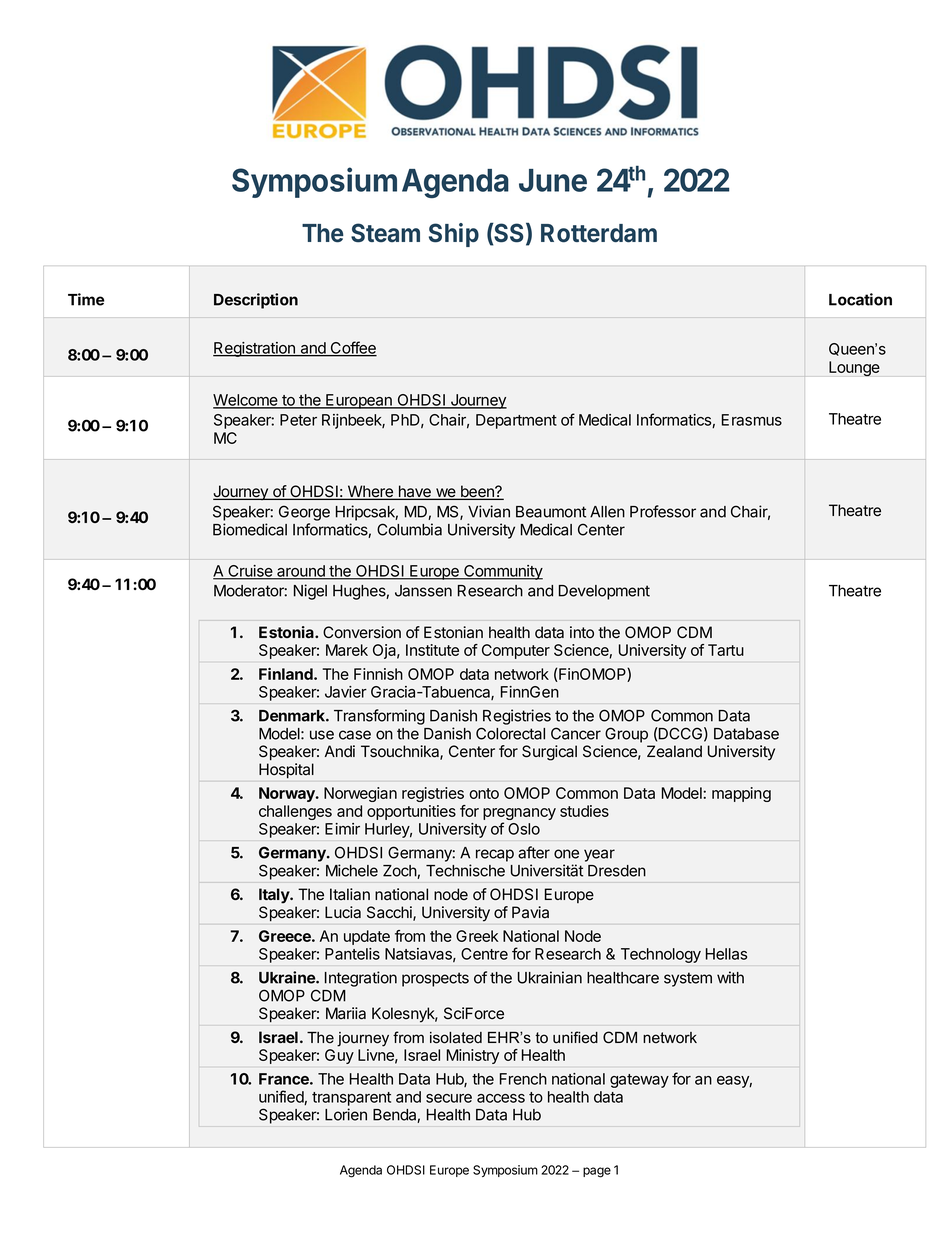 This page has height=1233, width=952. Describe the element at coordinates (639, 1081) in the page. I see `gateway` at that location.
